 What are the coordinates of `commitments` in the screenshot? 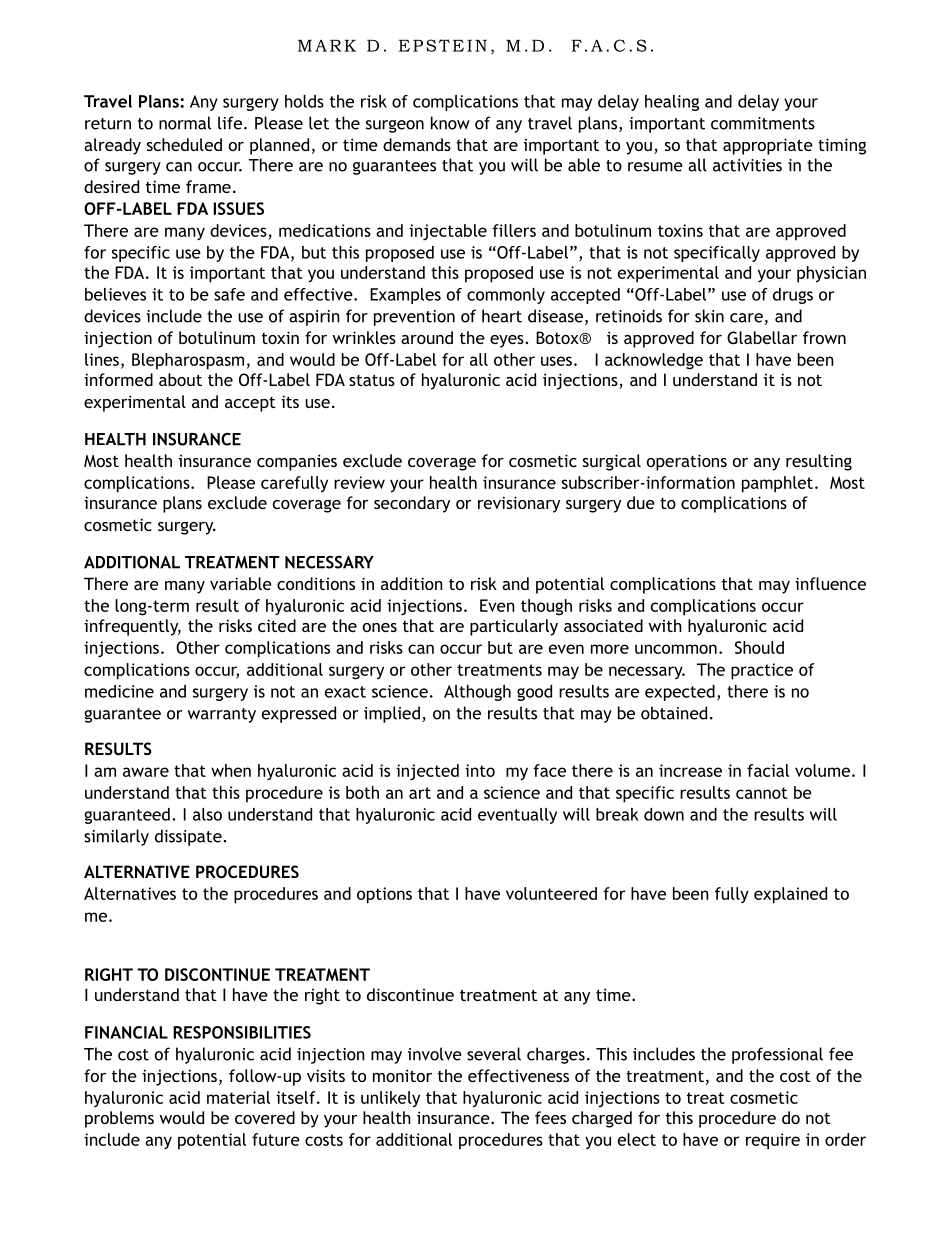 It's located at (763, 123).
